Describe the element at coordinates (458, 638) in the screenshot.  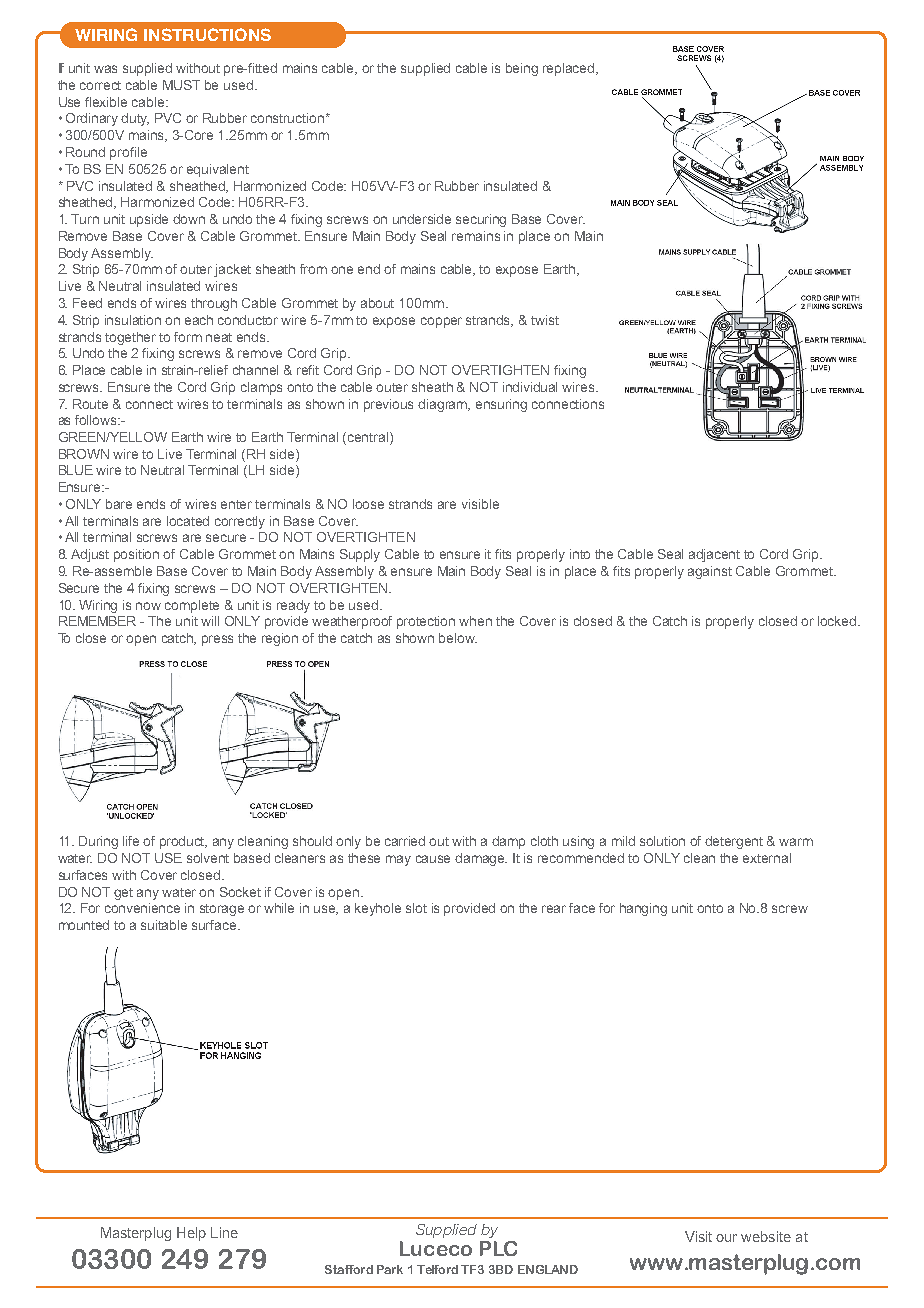
I see `below` at that location.
